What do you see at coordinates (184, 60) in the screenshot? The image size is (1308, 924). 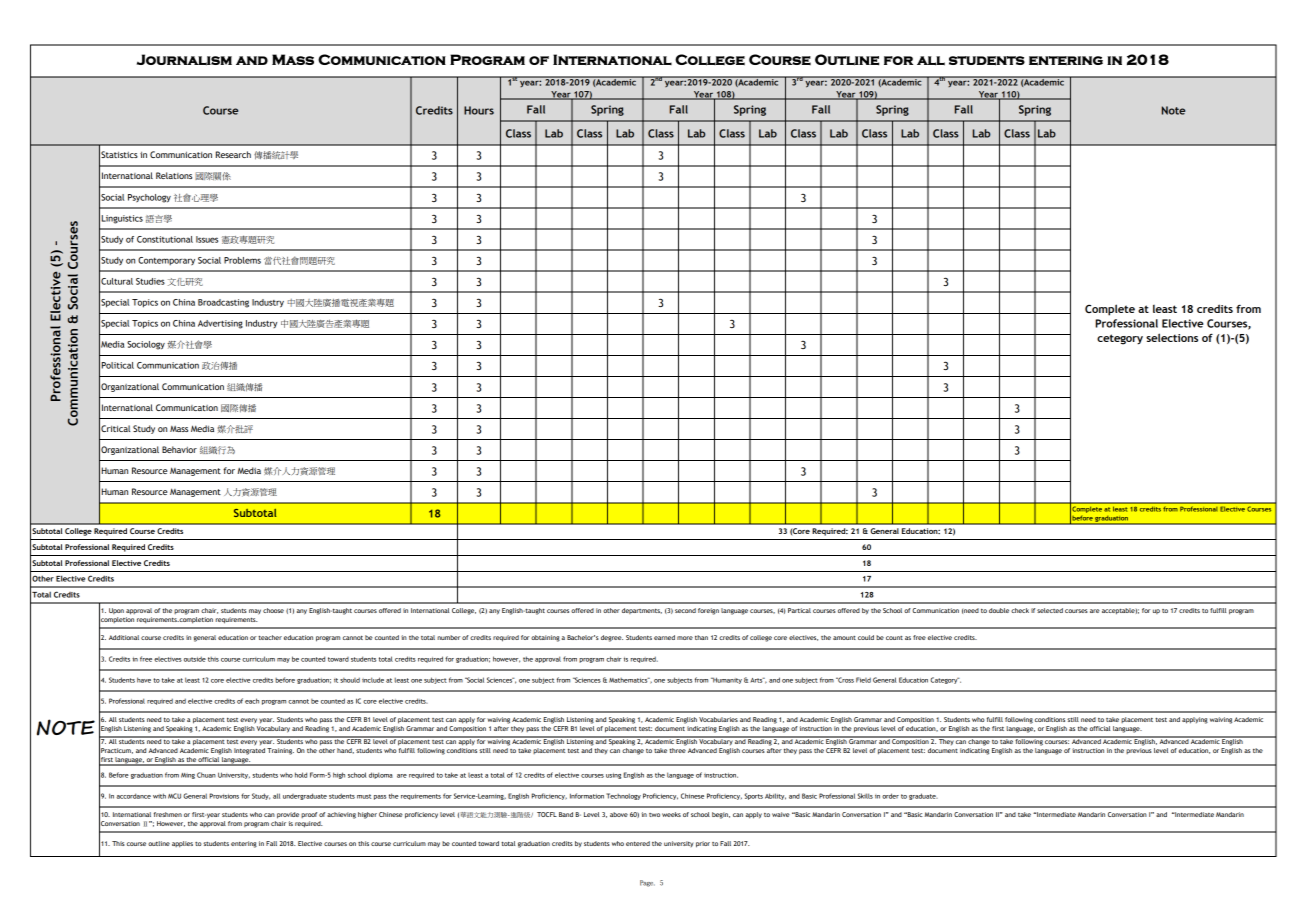 I see `Journalism` at bounding box center [184, 60].
